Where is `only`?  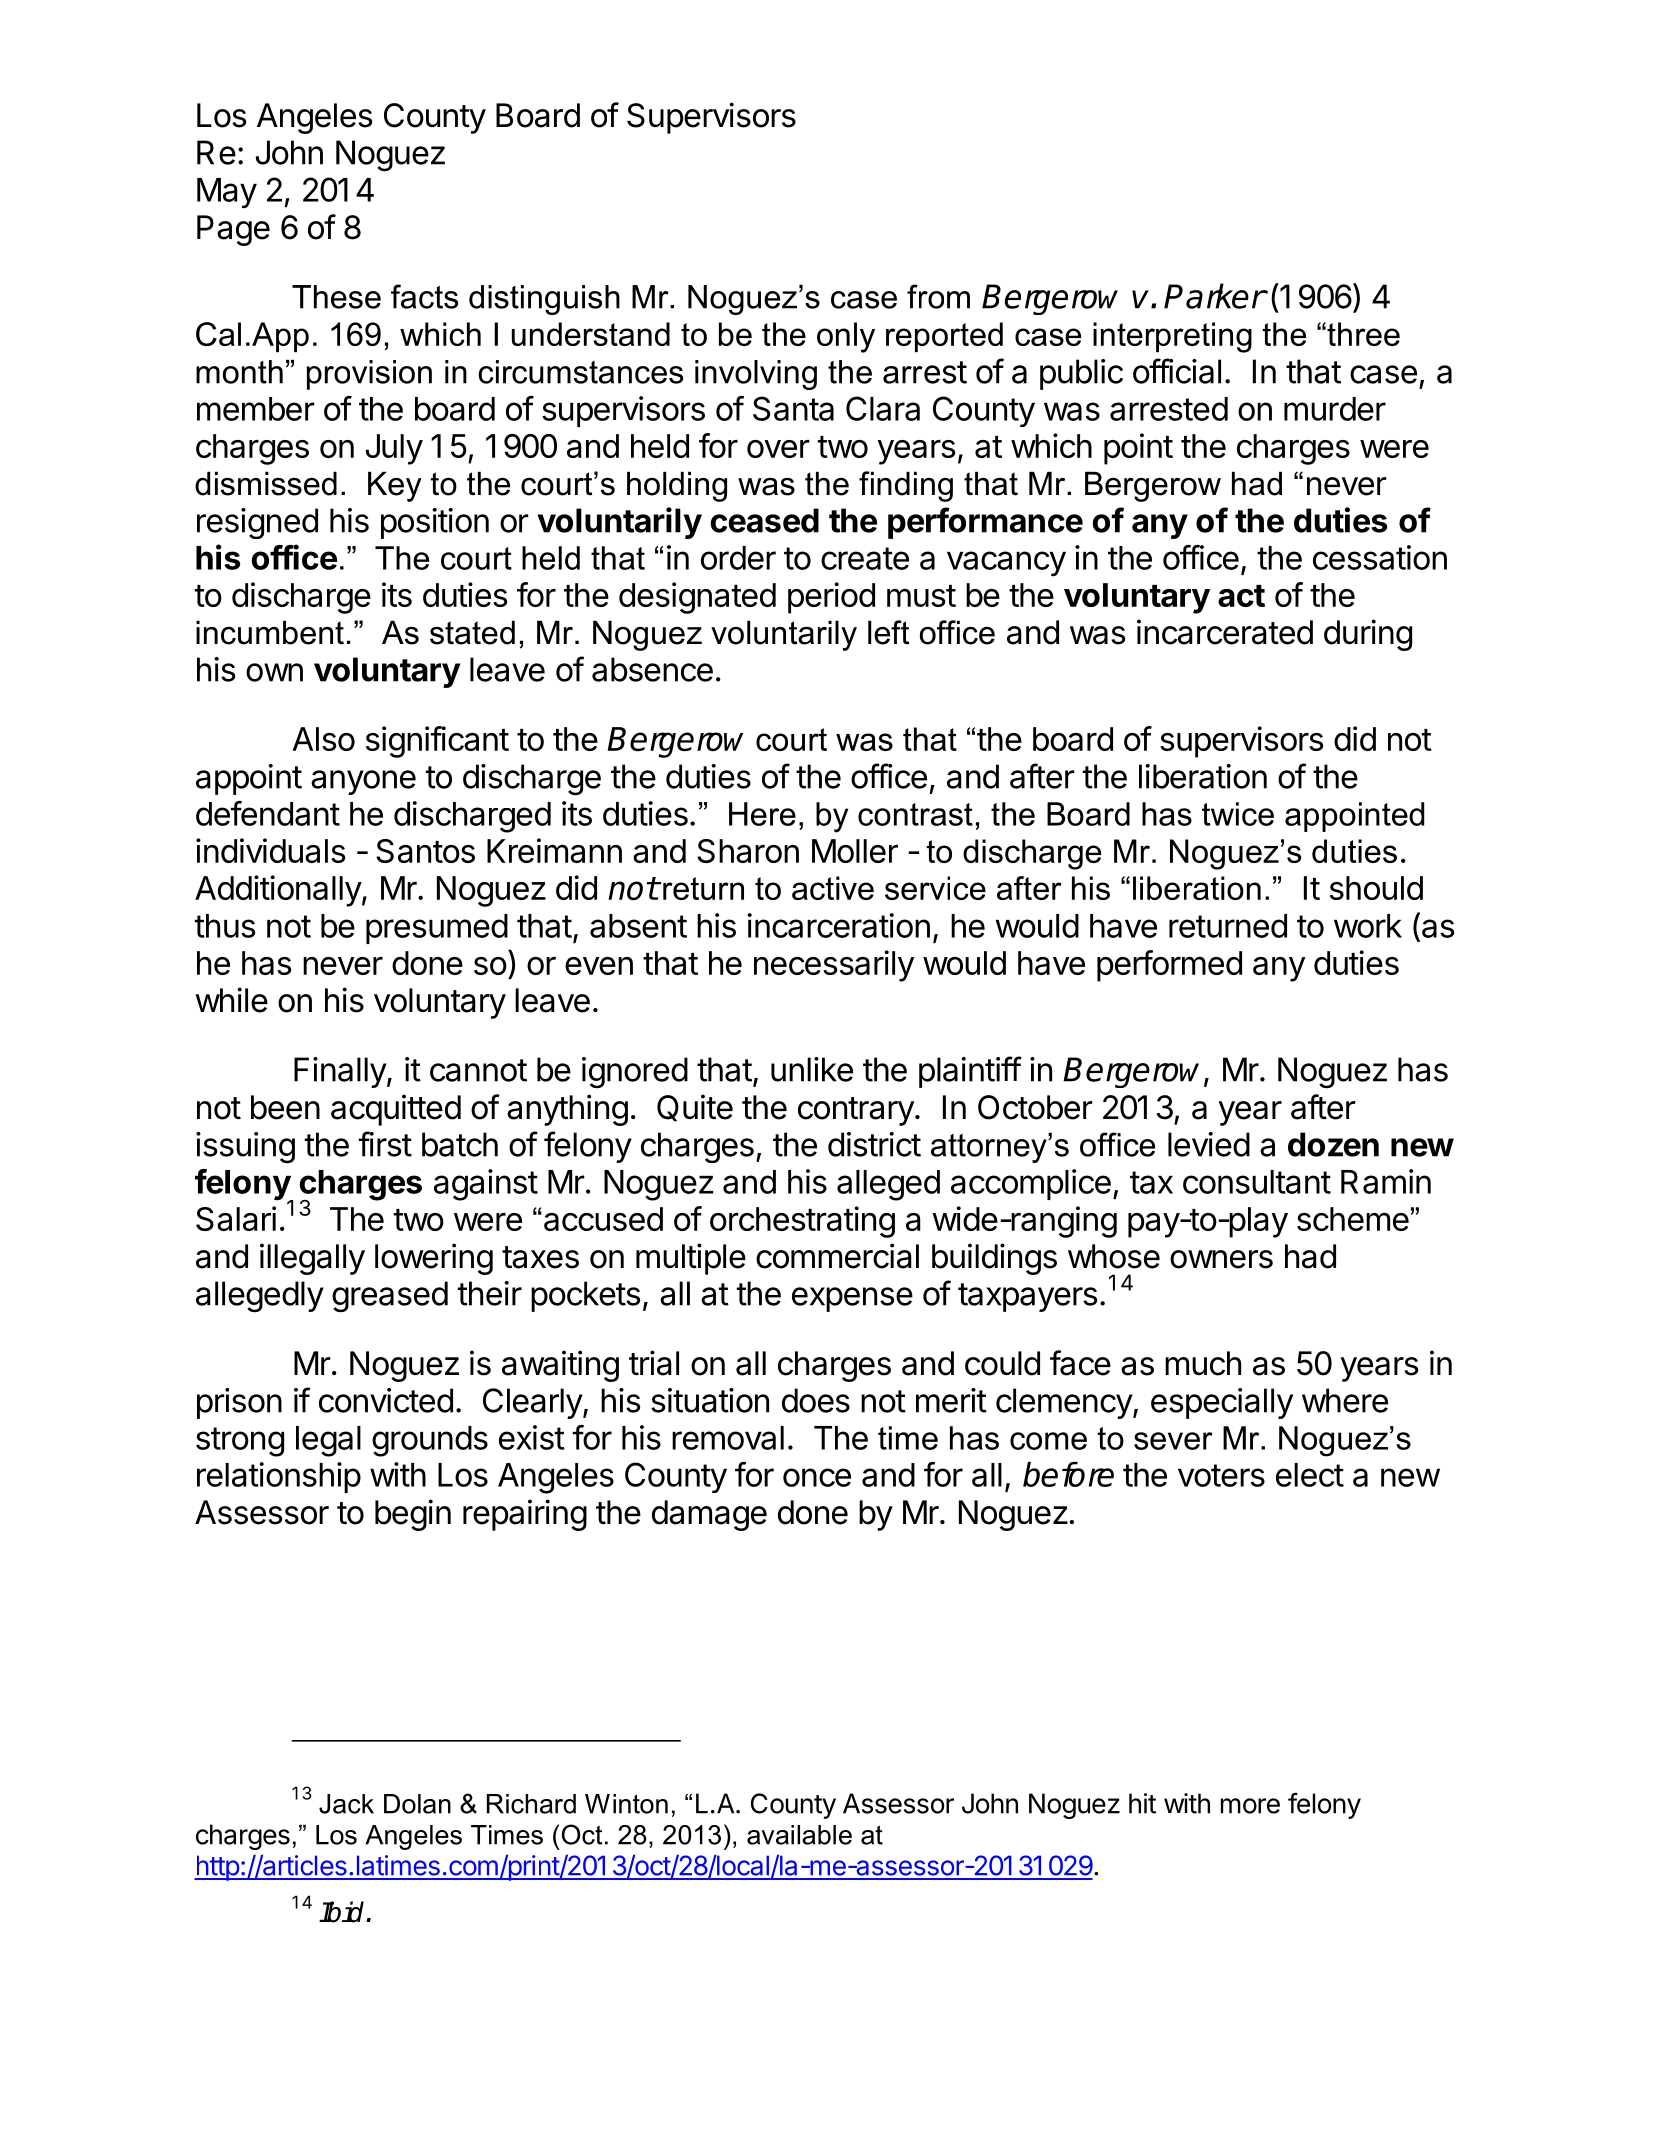 only is located at coordinates (846, 337).
